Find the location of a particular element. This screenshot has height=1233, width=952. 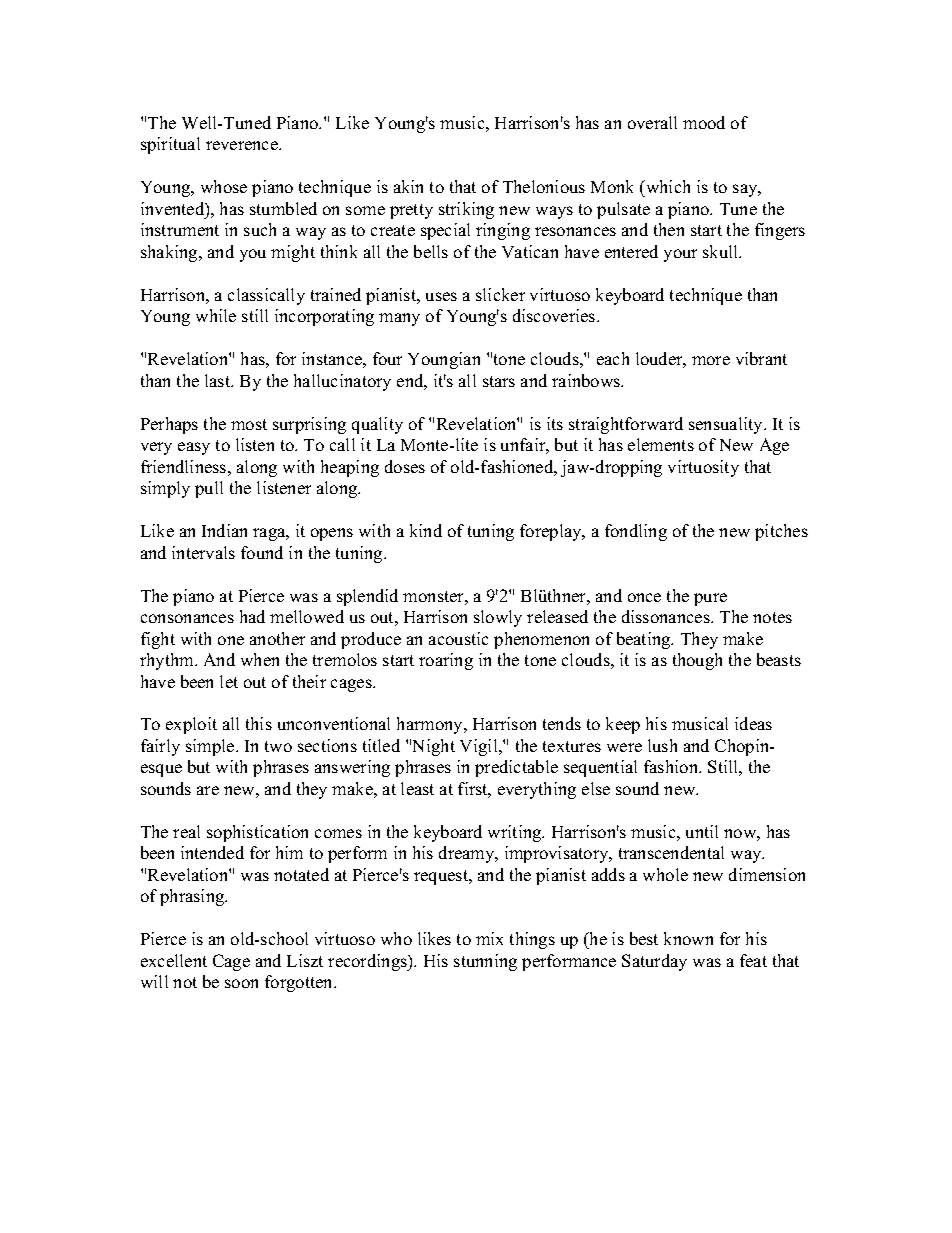

soon is located at coordinates (241, 983).
